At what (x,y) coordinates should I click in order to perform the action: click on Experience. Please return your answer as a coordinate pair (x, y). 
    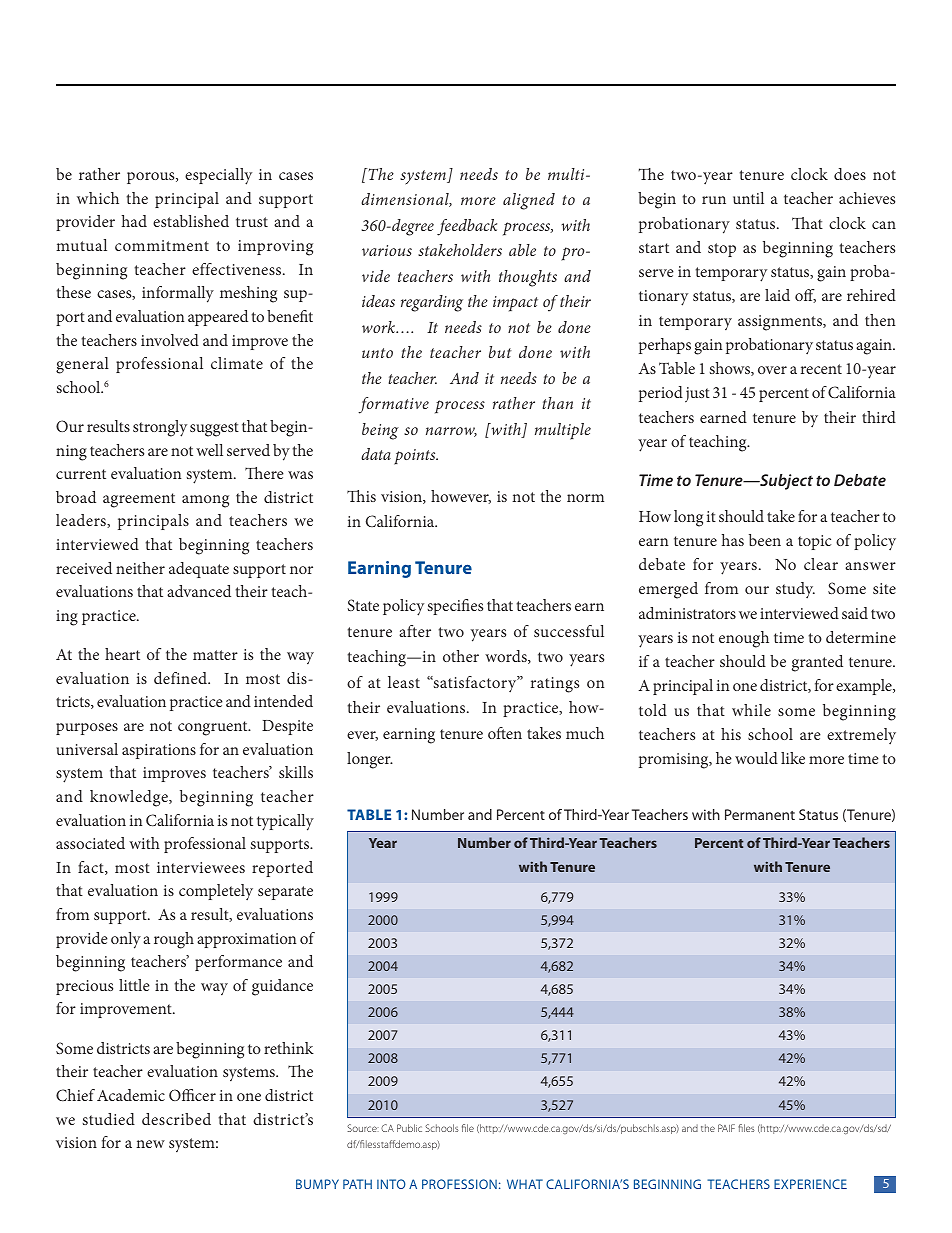
    Looking at the image, I should click on (810, 1184).
